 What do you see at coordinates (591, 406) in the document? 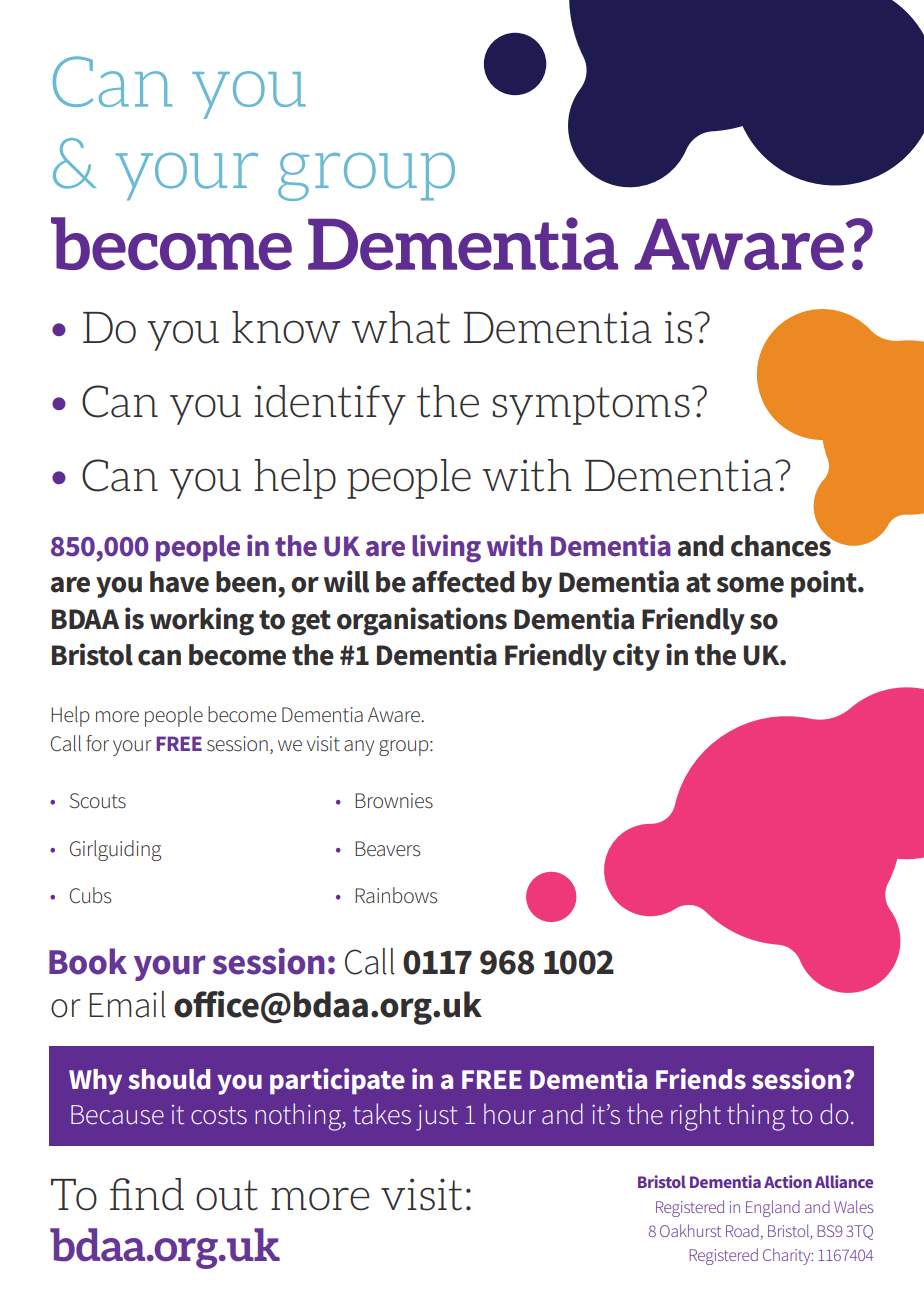
I see `symptoms` at bounding box center [591, 406].
